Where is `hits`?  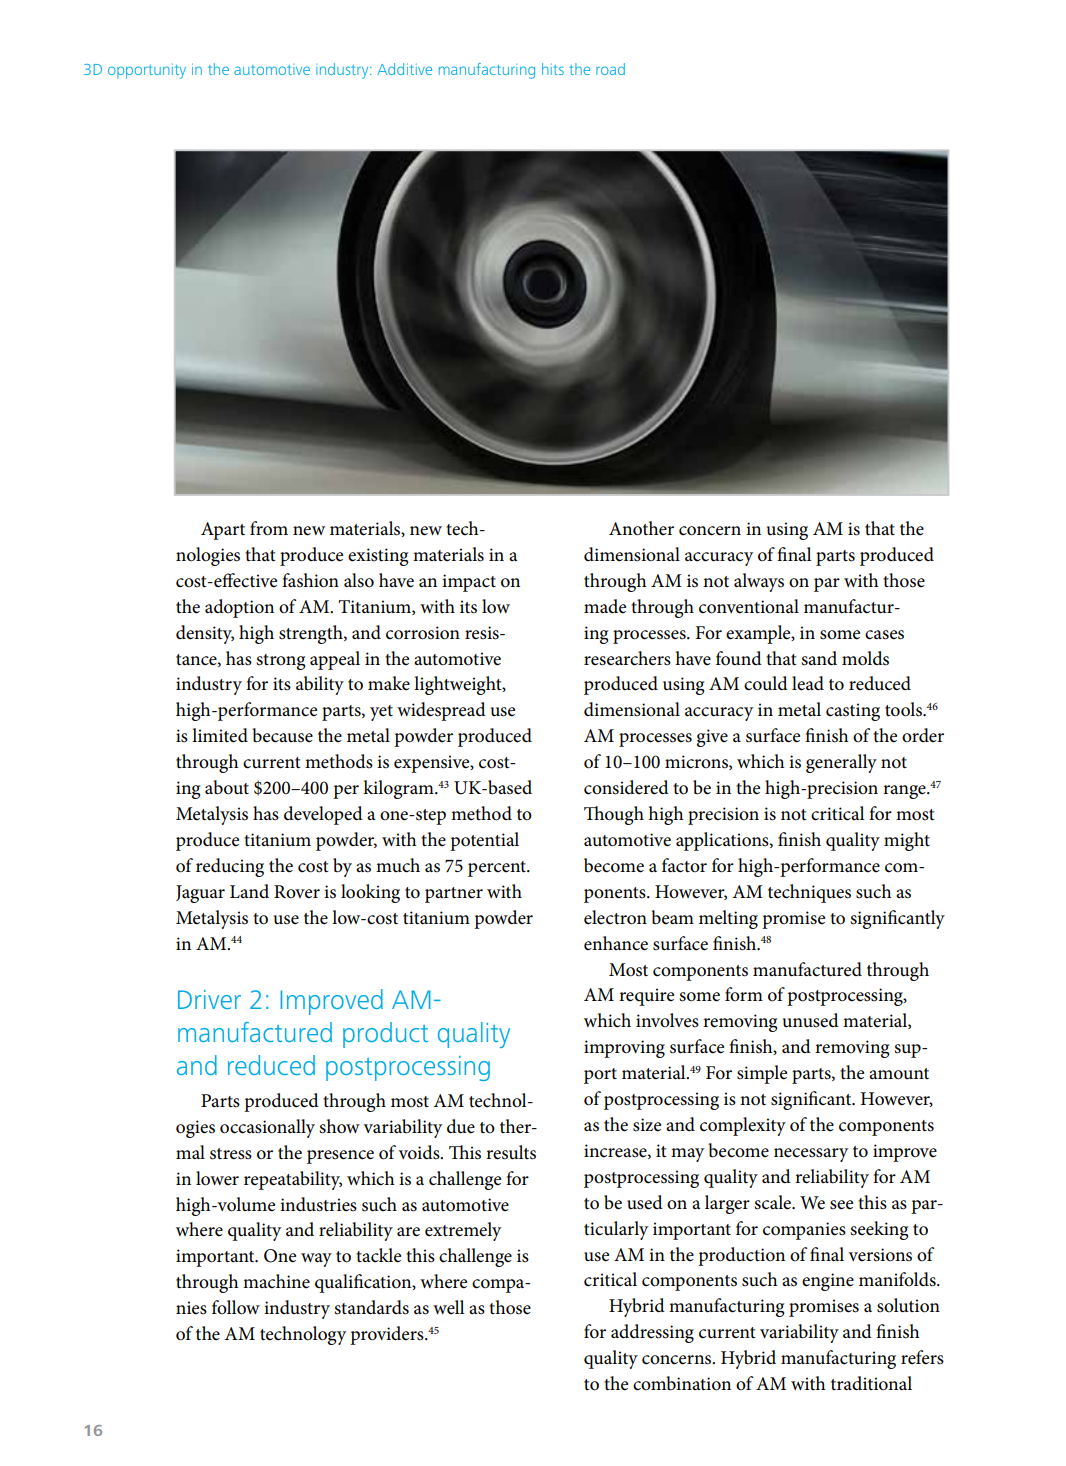 hits is located at coordinates (553, 69).
